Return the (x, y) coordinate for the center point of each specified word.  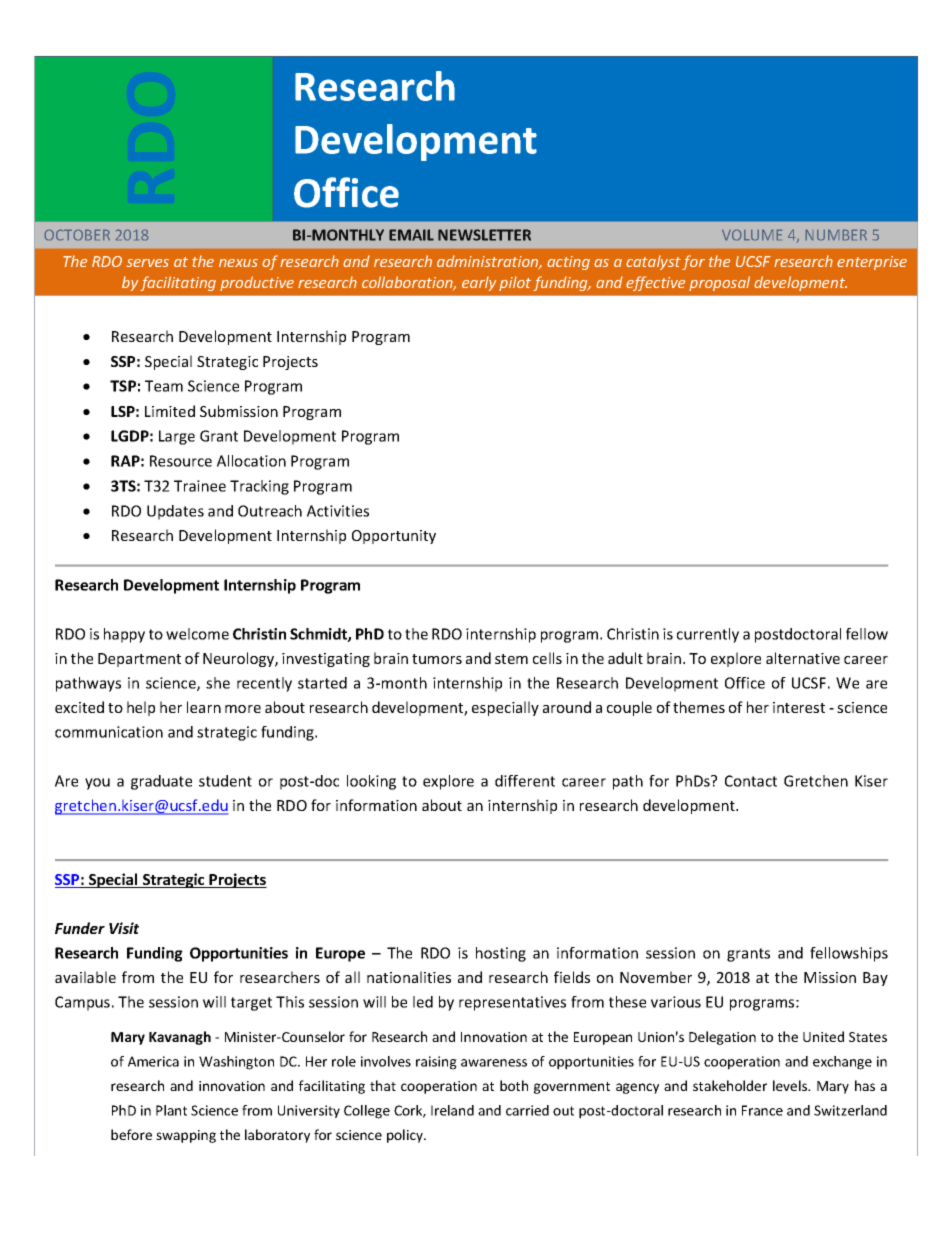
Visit (124, 928)
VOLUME (752, 235)
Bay (875, 979)
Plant (171, 1110)
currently (708, 635)
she (218, 683)
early (479, 283)
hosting (501, 954)
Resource (181, 461)
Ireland (452, 1110)
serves (148, 263)
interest (799, 707)
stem (511, 659)
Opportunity (394, 537)
